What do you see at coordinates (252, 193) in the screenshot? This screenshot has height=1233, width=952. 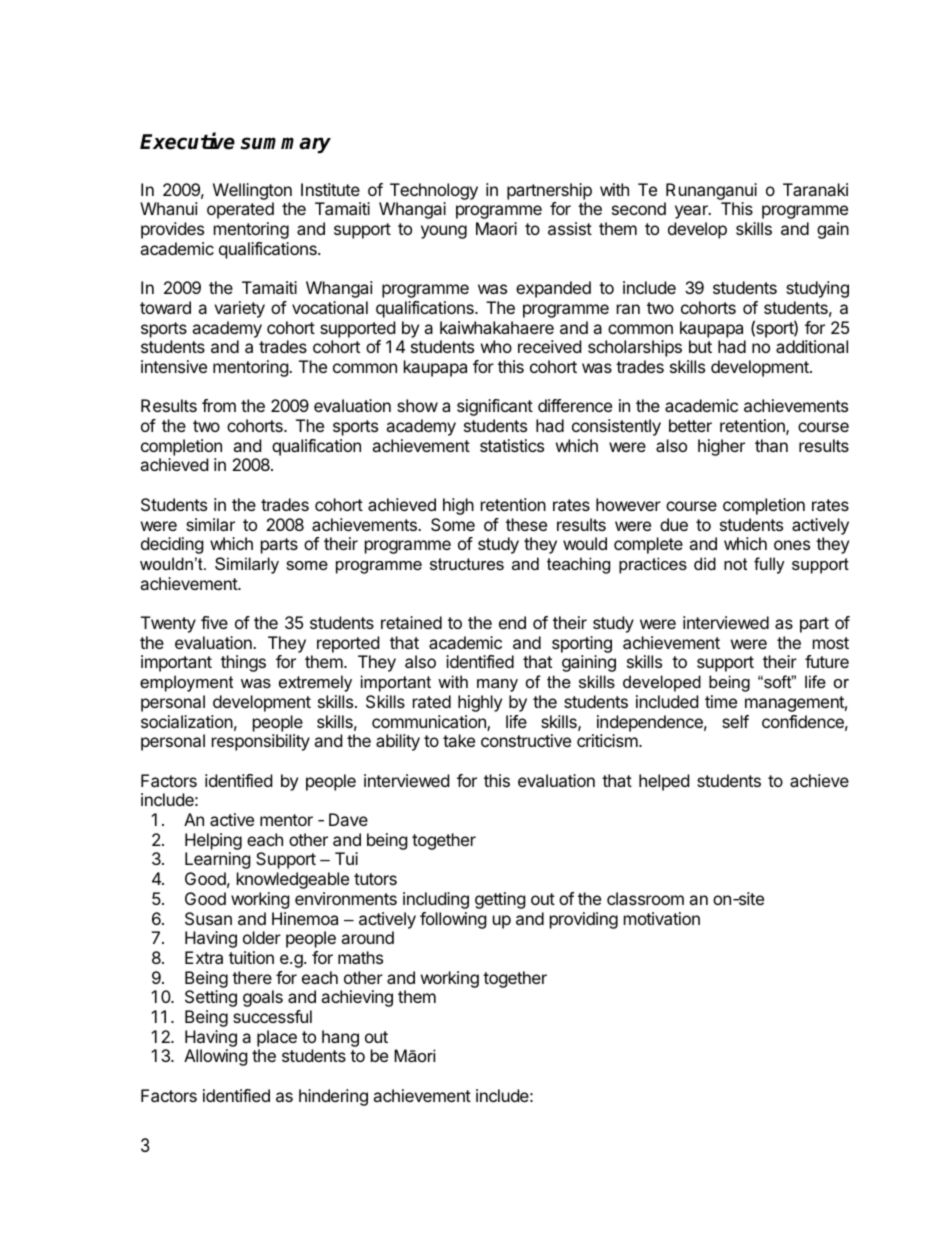 I see `Wellington` at bounding box center [252, 193].
